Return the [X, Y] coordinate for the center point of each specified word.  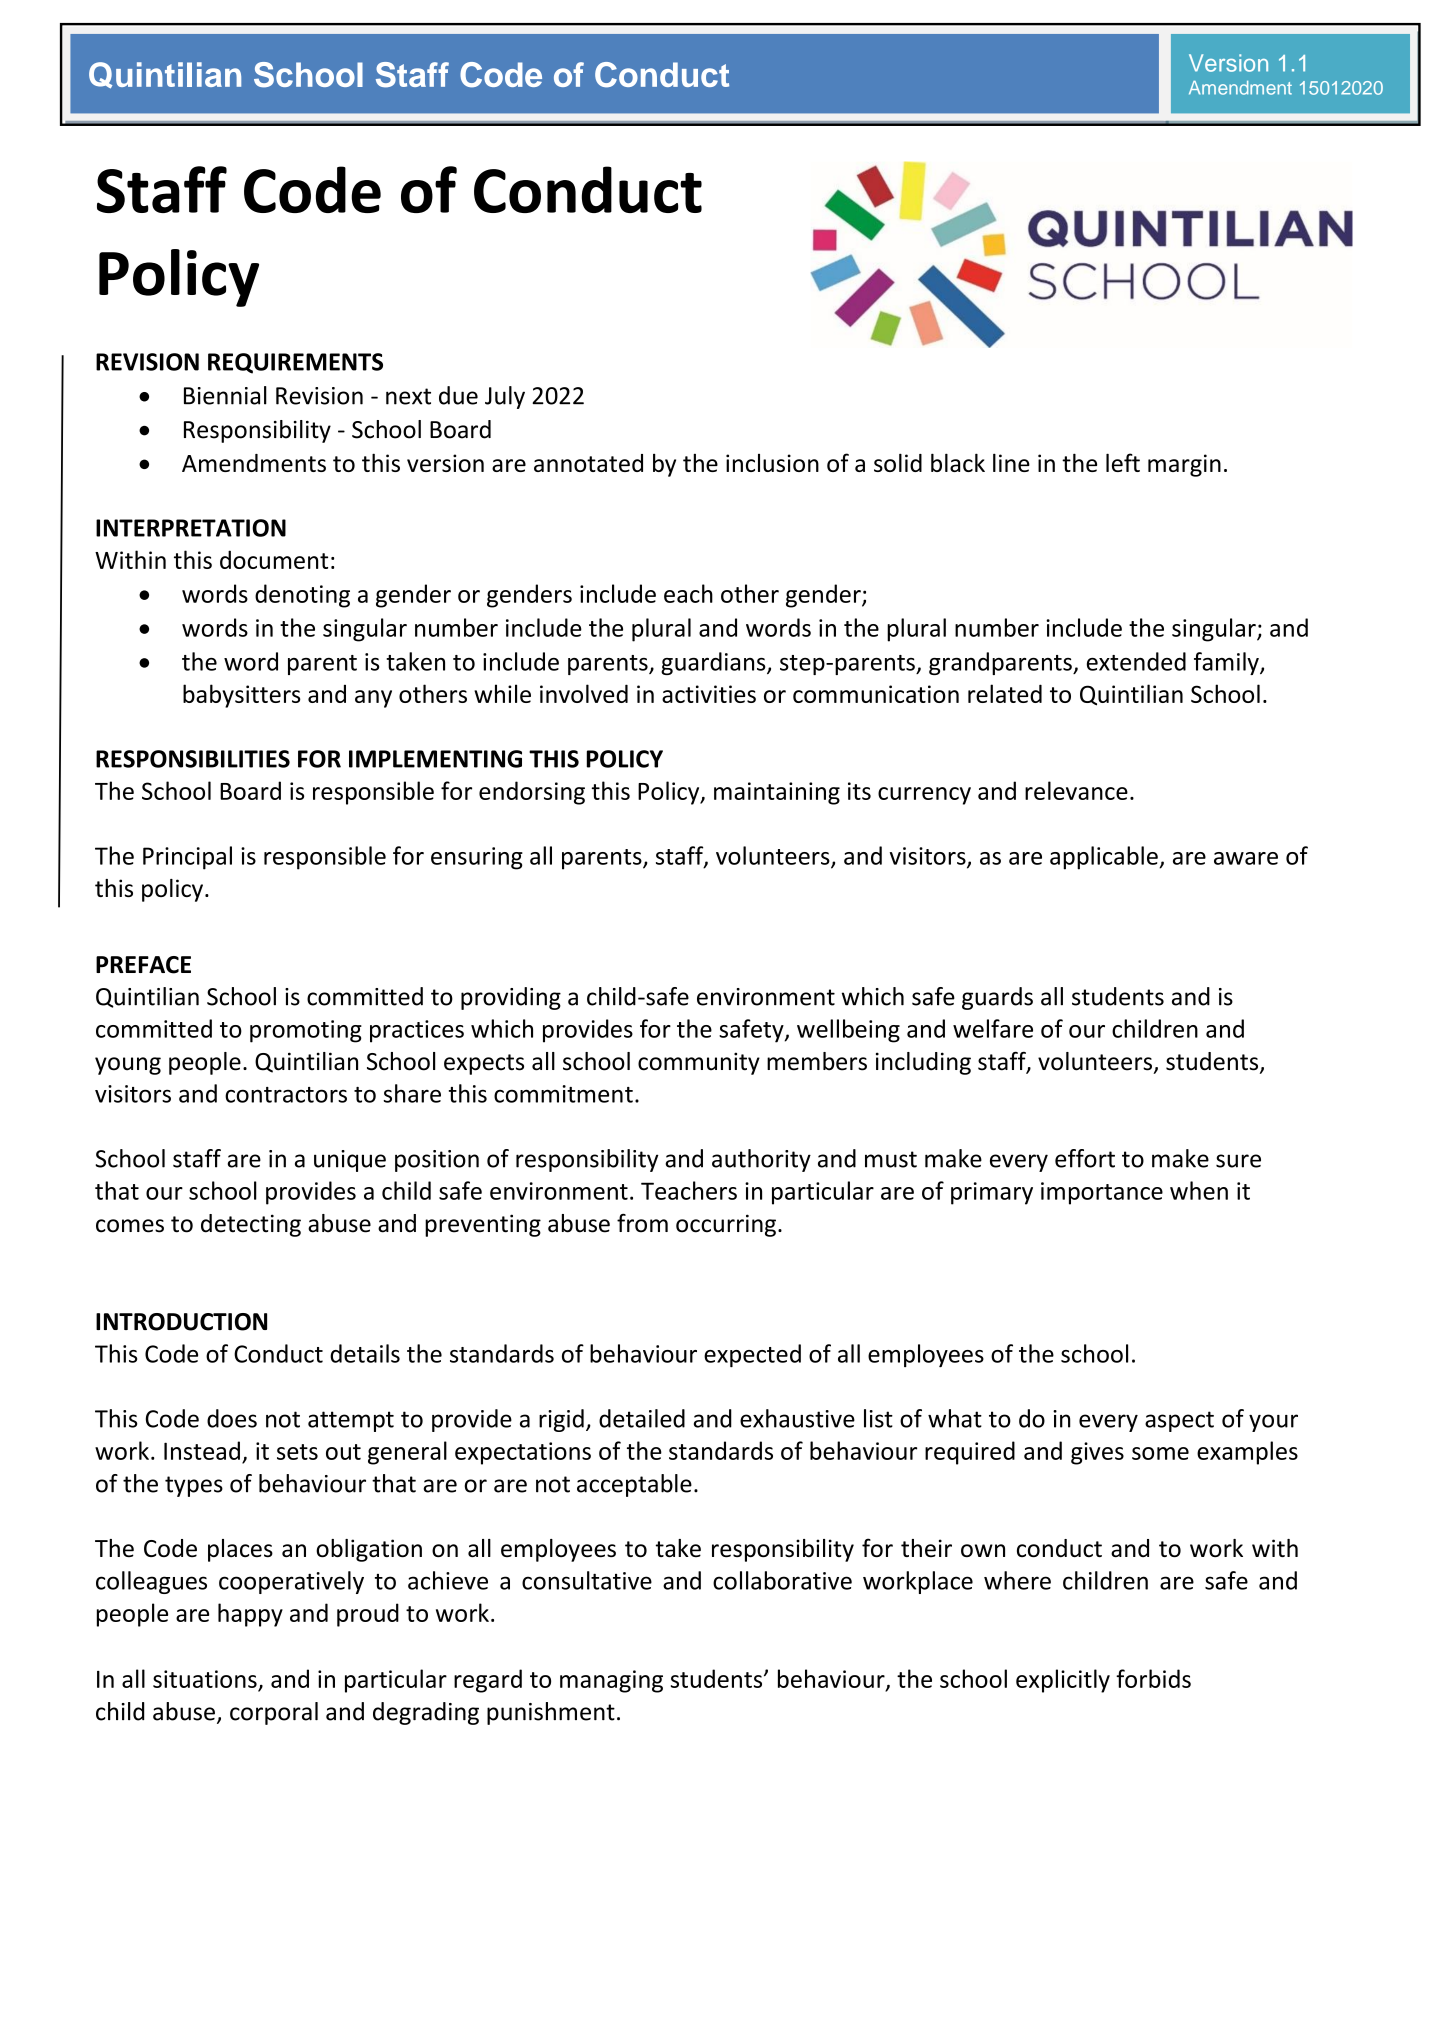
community [699, 1063]
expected [752, 1356]
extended [1136, 661]
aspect [1179, 1421]
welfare [993, 1028]
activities [709, 694]
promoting [306, 1031]
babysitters [242, 696]
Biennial [225, 395]
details [365, 1353]
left [1123, 462]
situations [205, 1679]
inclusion [772, 463]
